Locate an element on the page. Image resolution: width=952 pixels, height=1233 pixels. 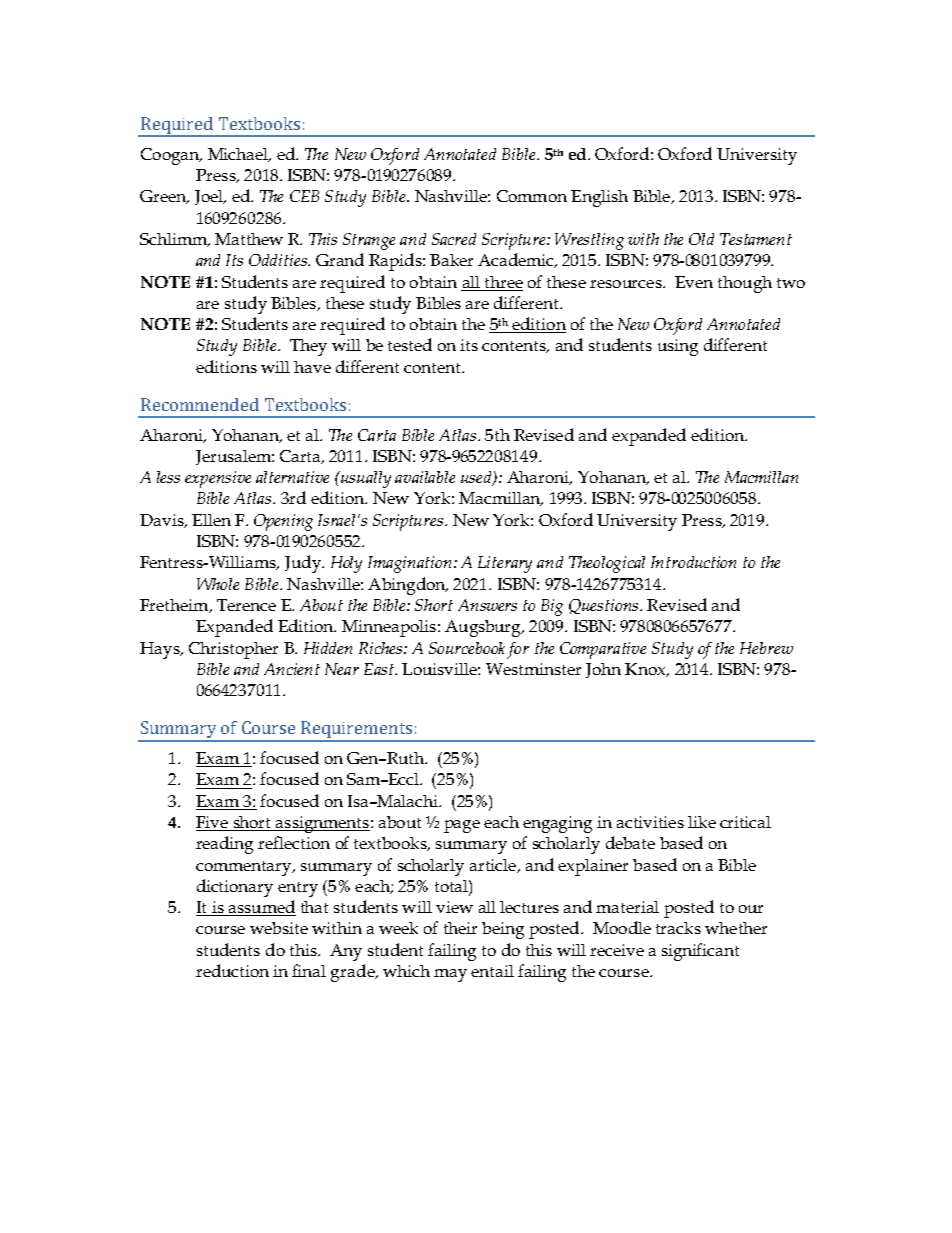
Five is located at coordinates (213, 823).
